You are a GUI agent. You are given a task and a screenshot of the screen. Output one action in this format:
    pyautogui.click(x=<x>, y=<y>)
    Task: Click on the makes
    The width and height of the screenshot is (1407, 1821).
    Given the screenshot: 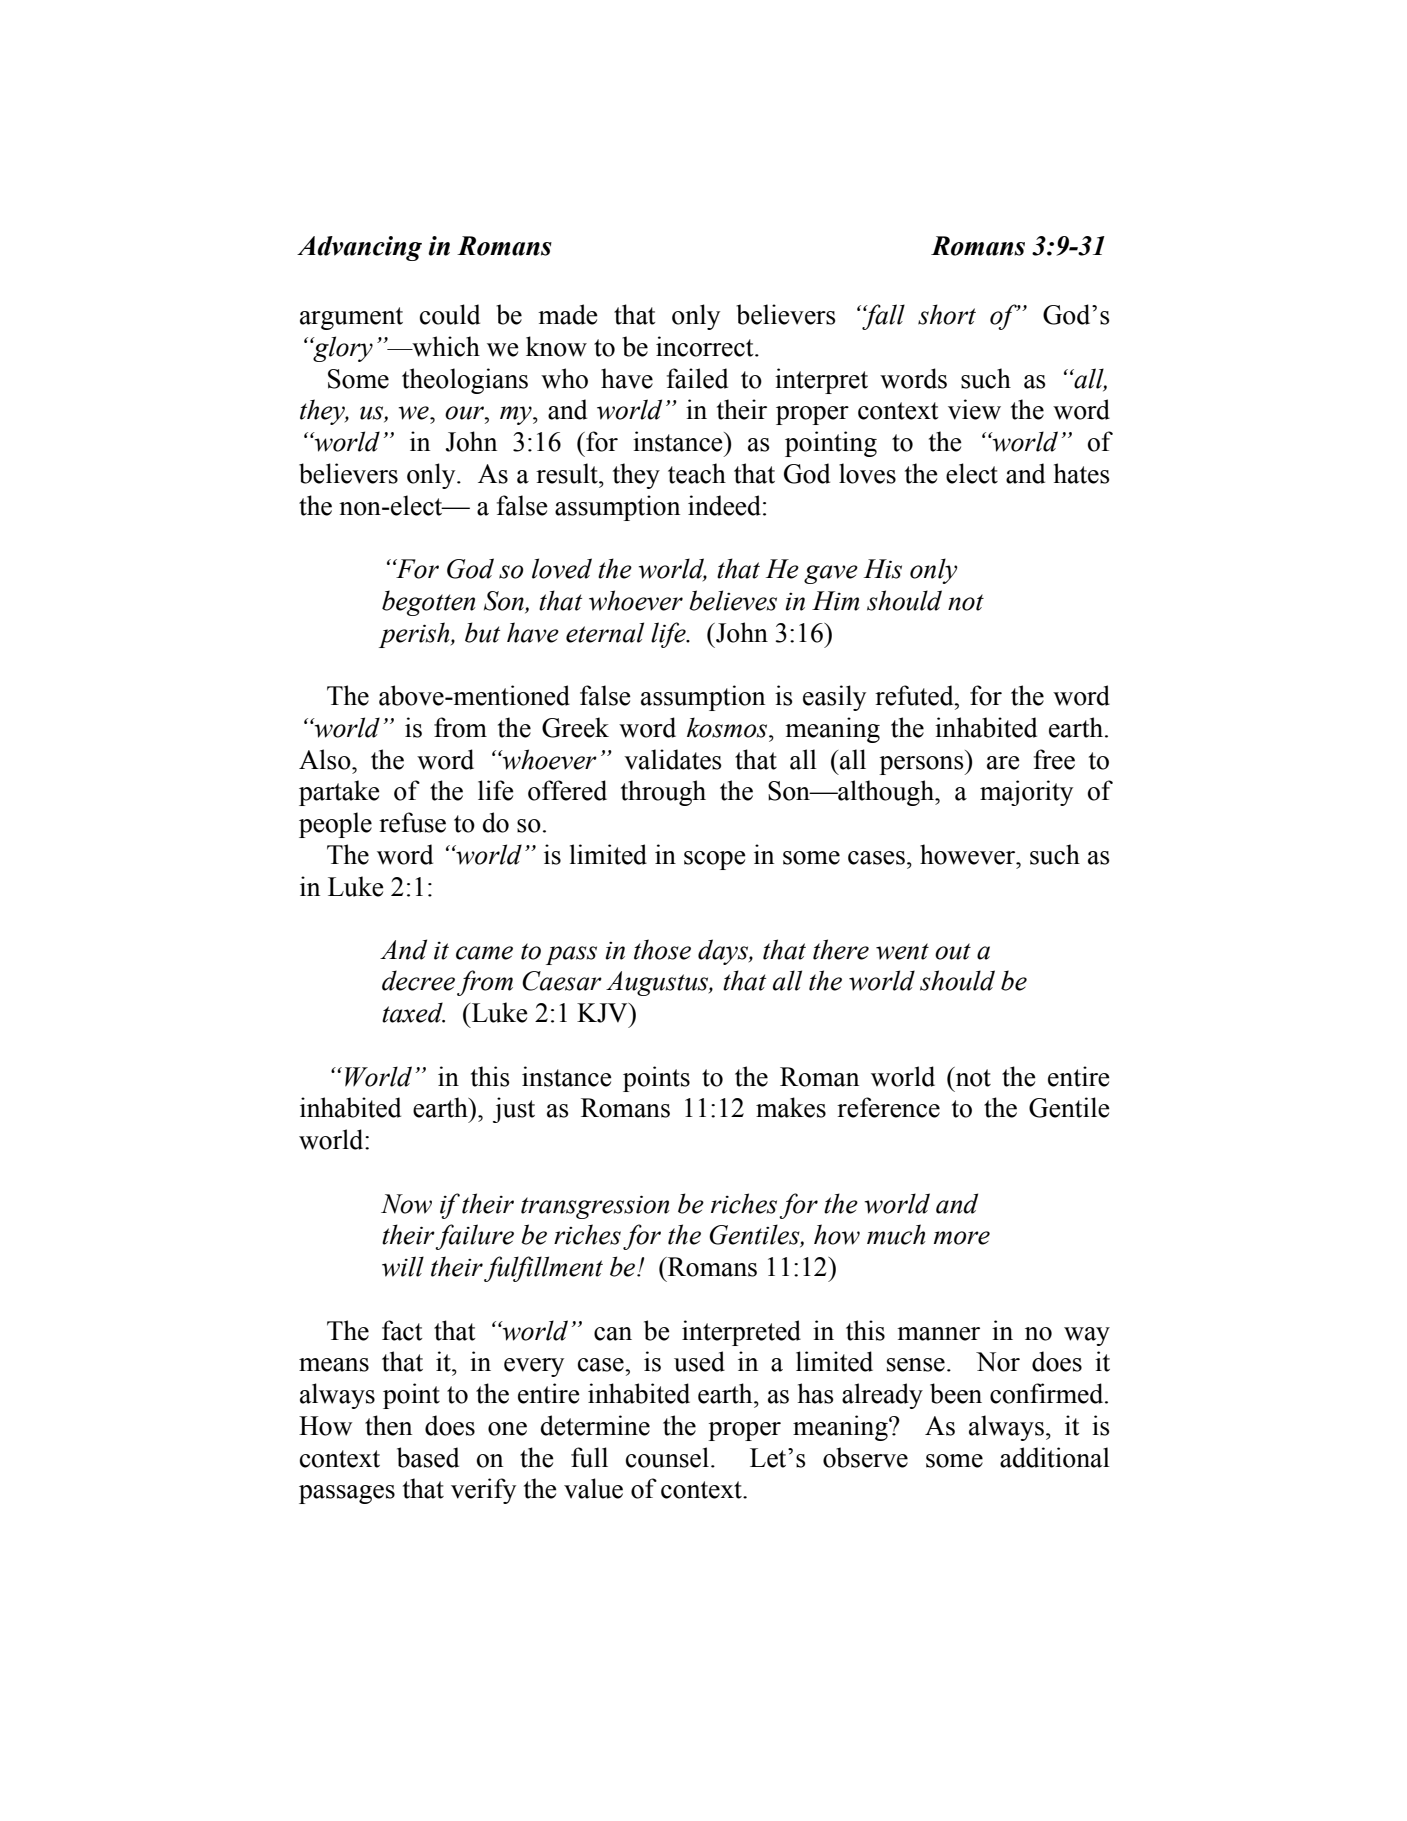 What is the action you would take?
    pyautogui.click(x=791, y=1107)
